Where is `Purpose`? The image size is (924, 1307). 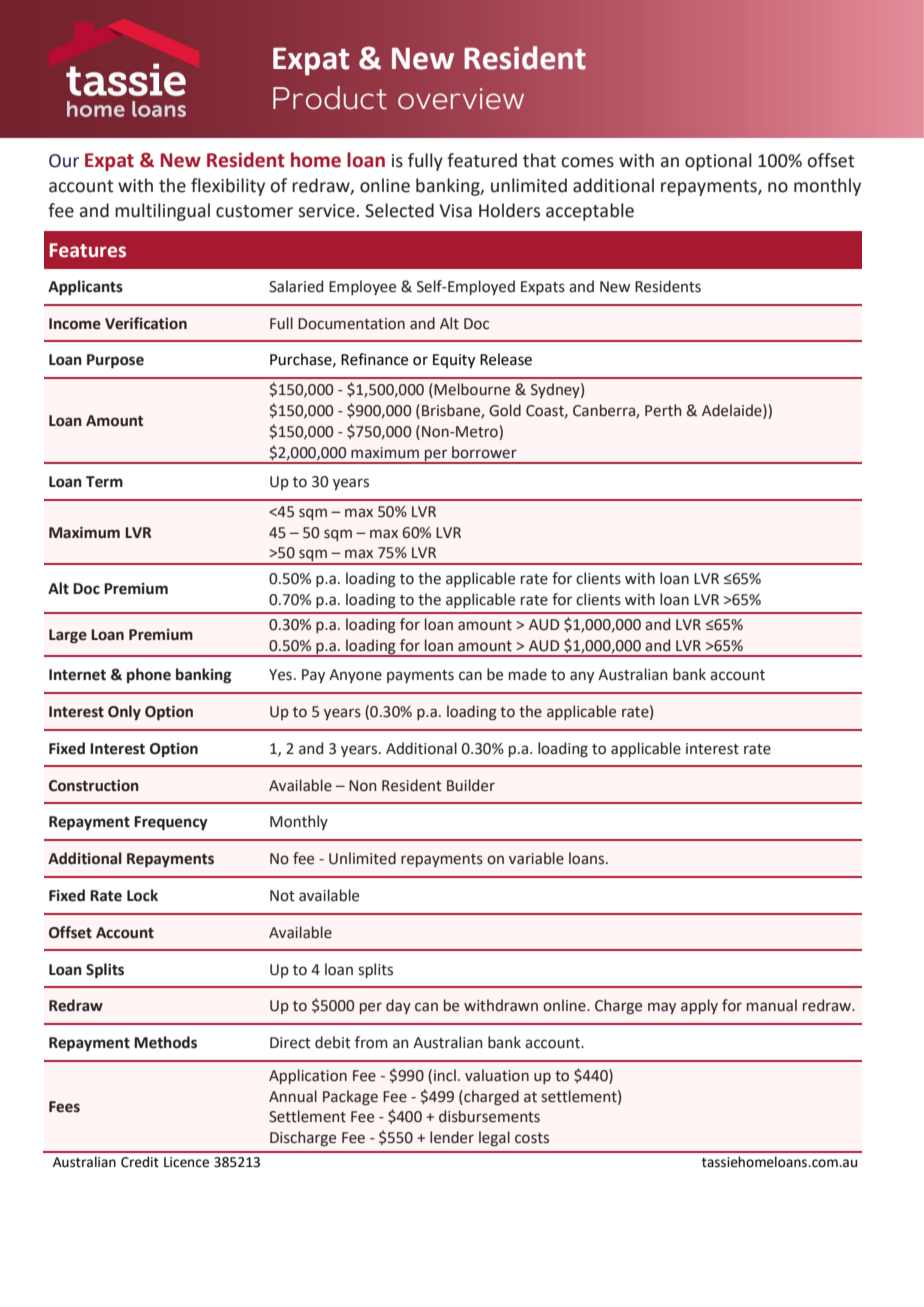 Purpose is located at coordinates (115, 361).
